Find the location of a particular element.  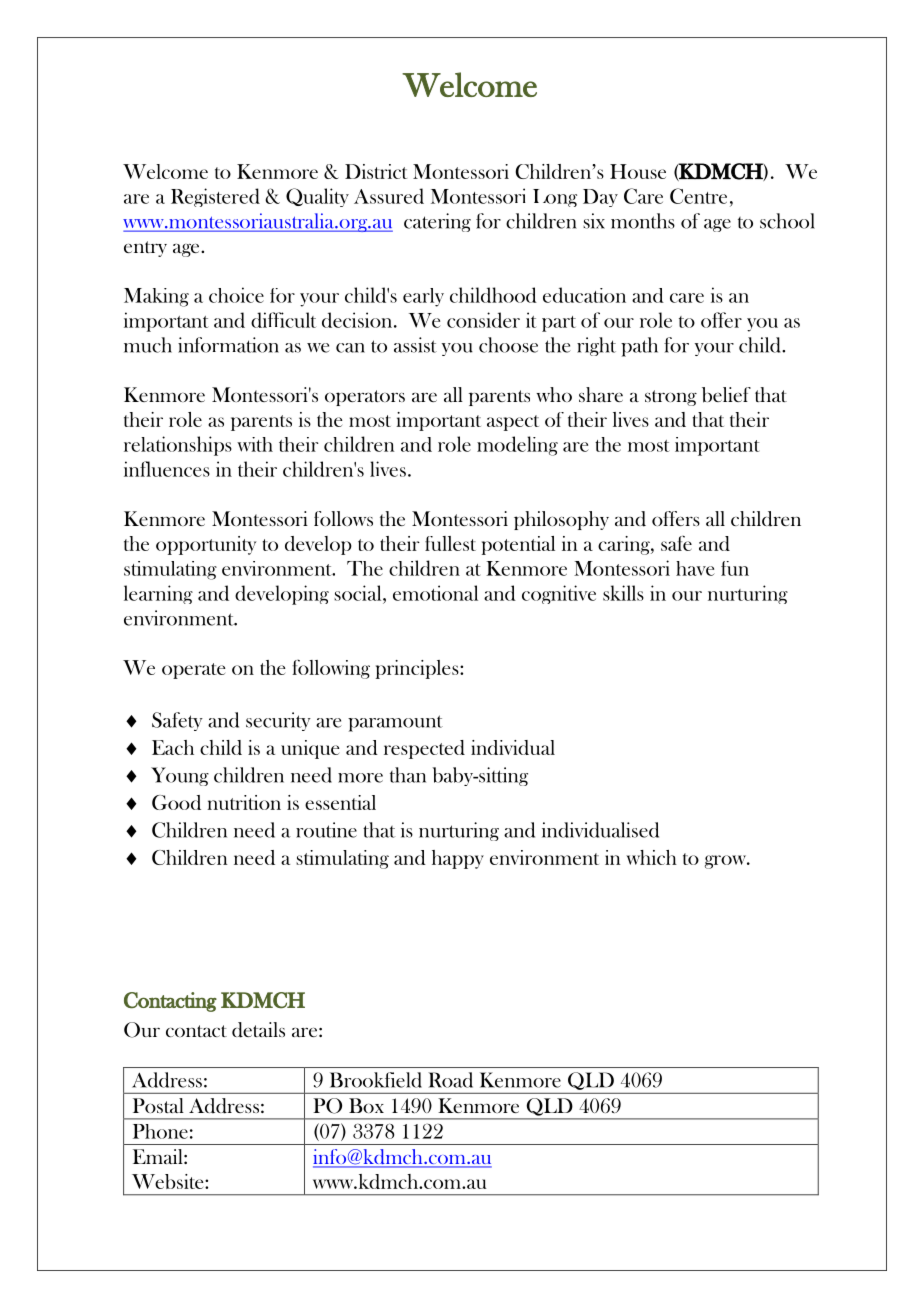

Road is located at coordinates (450, 1080).
